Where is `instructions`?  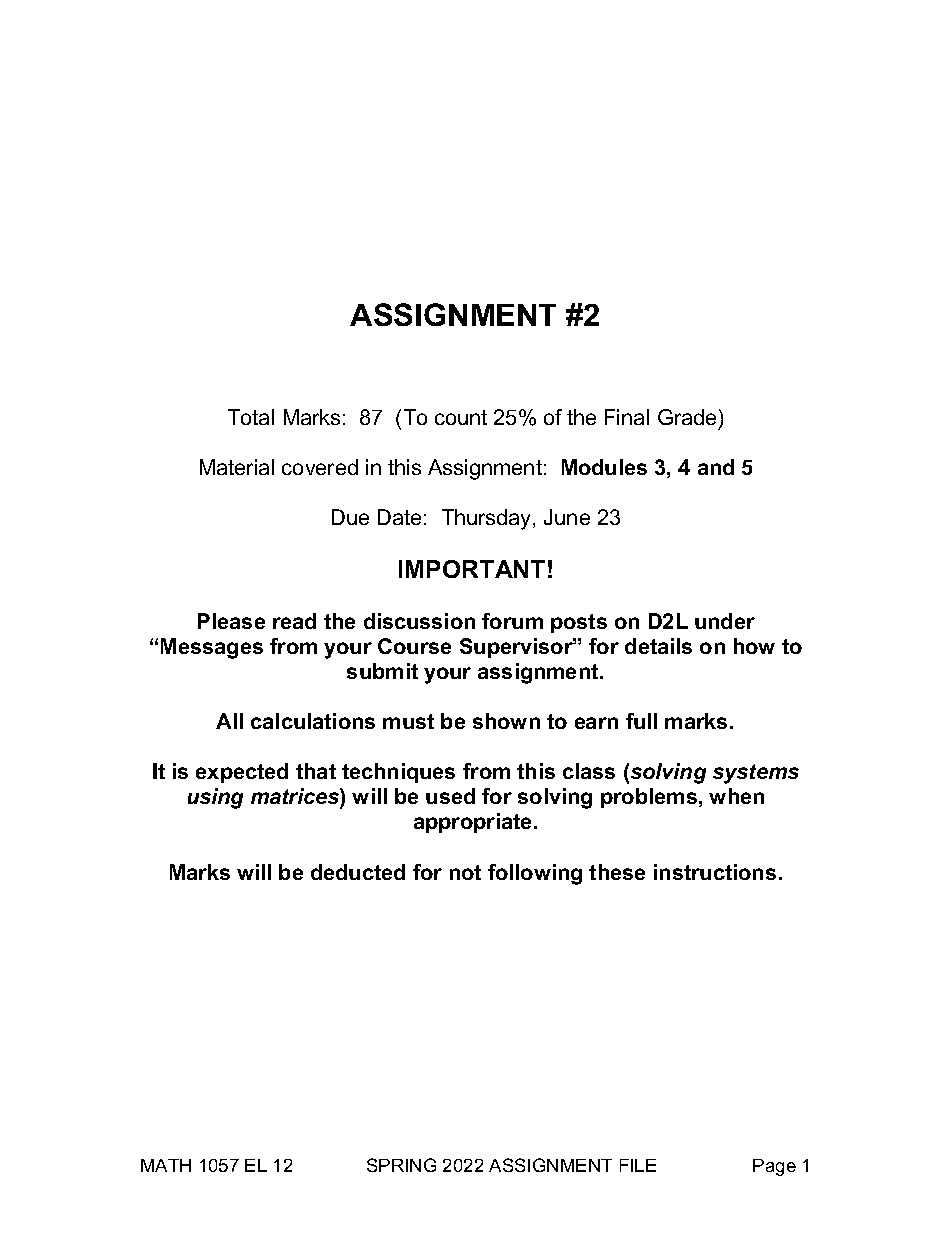 instructions is located at coordinates (715, 872).
